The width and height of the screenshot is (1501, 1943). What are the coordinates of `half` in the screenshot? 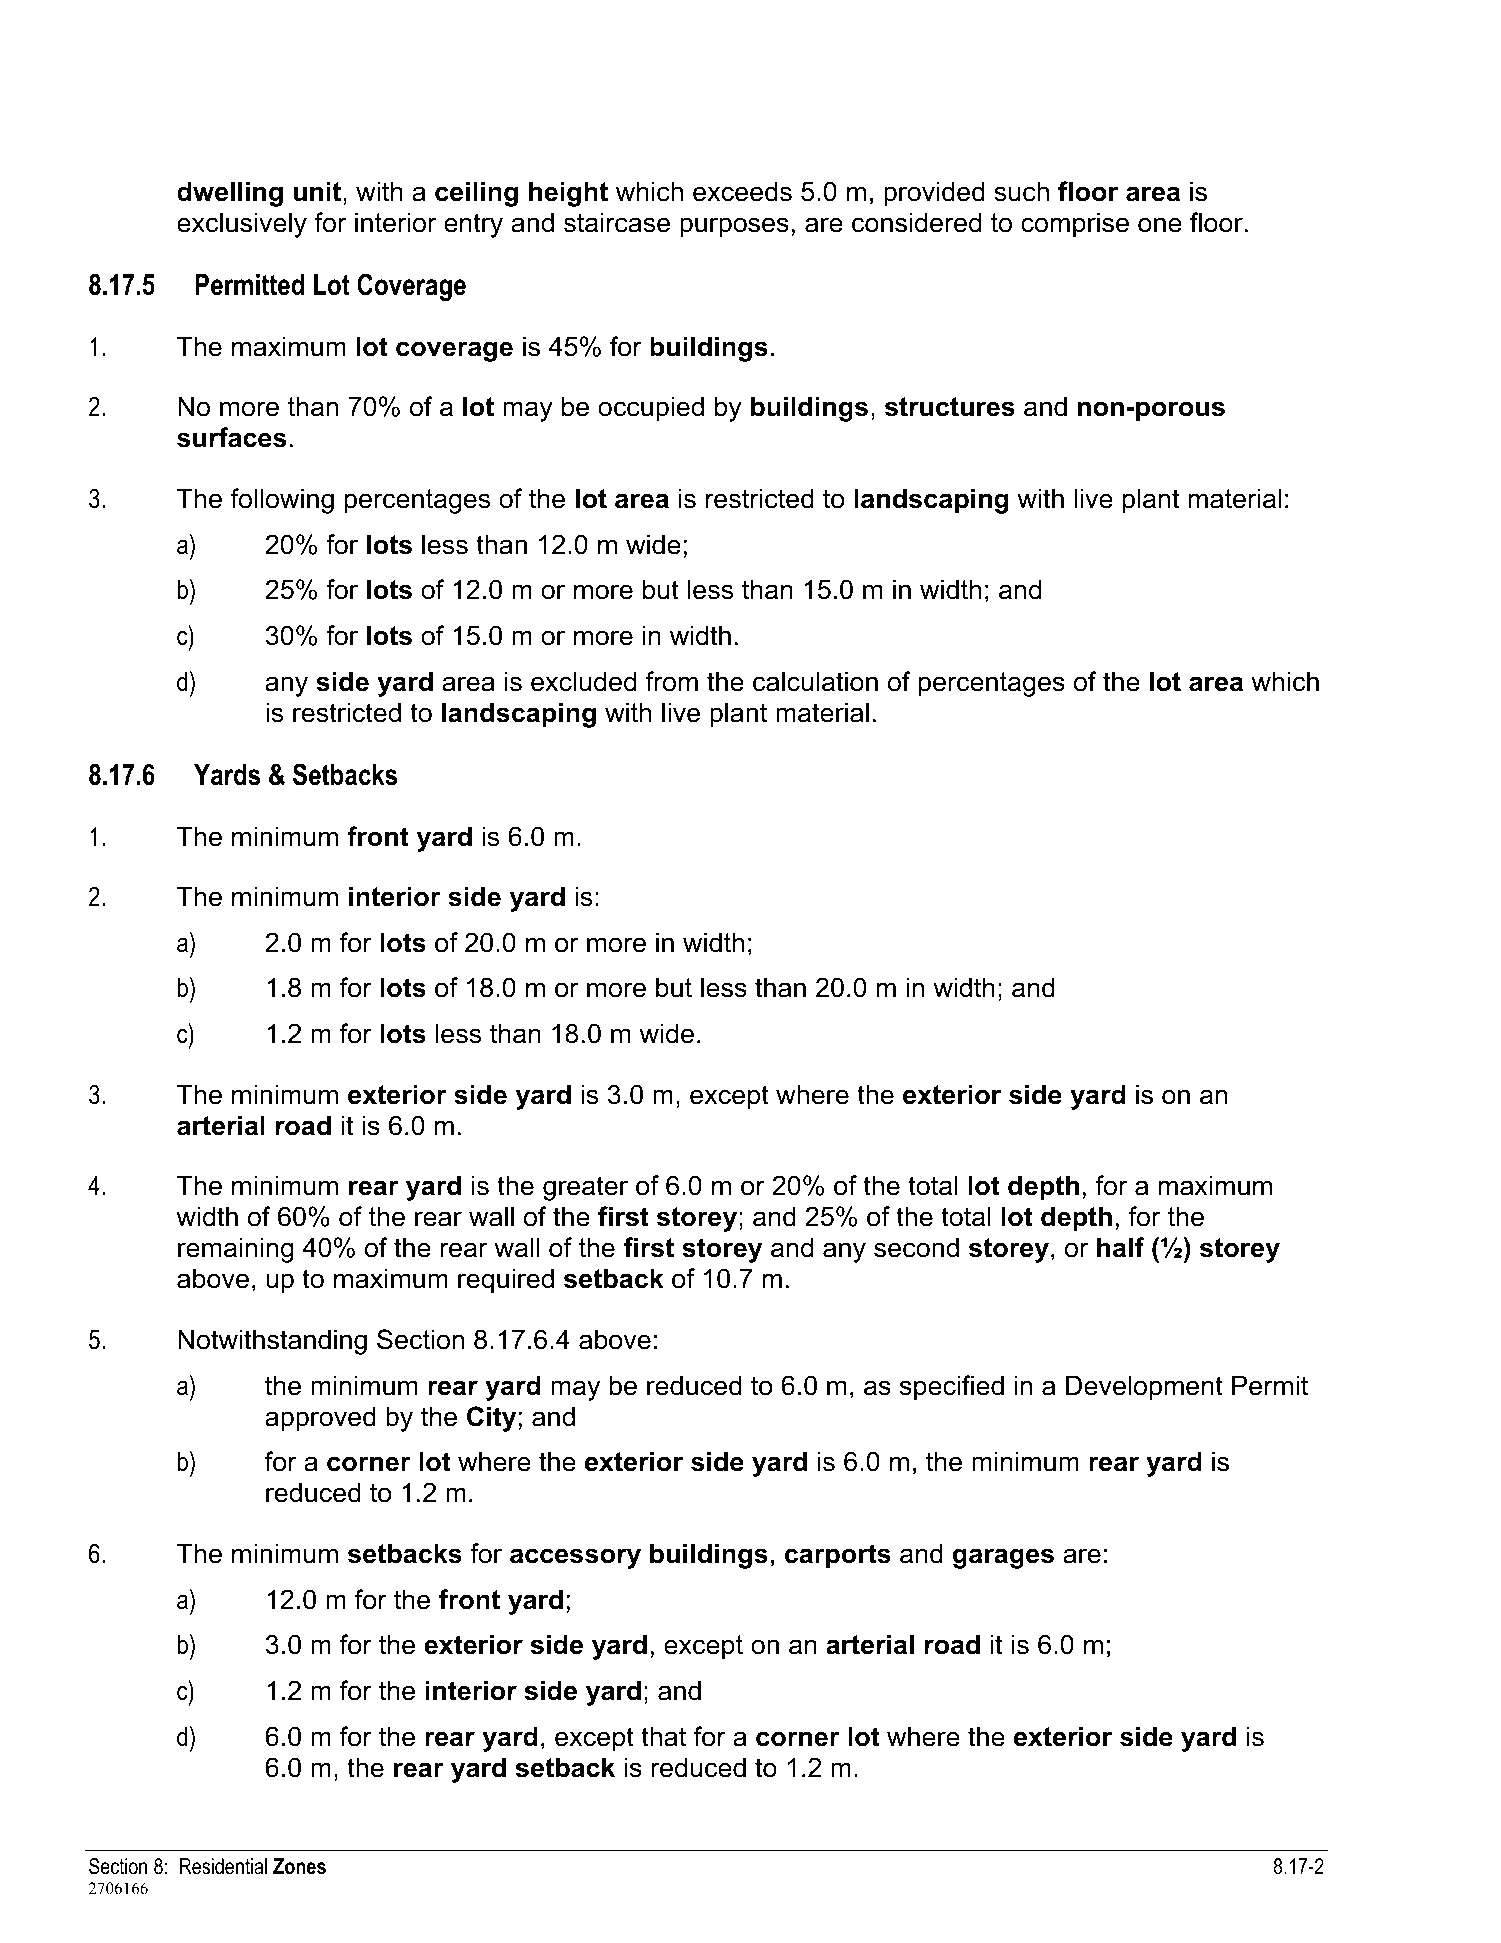 It's located at (1120, 1247).
